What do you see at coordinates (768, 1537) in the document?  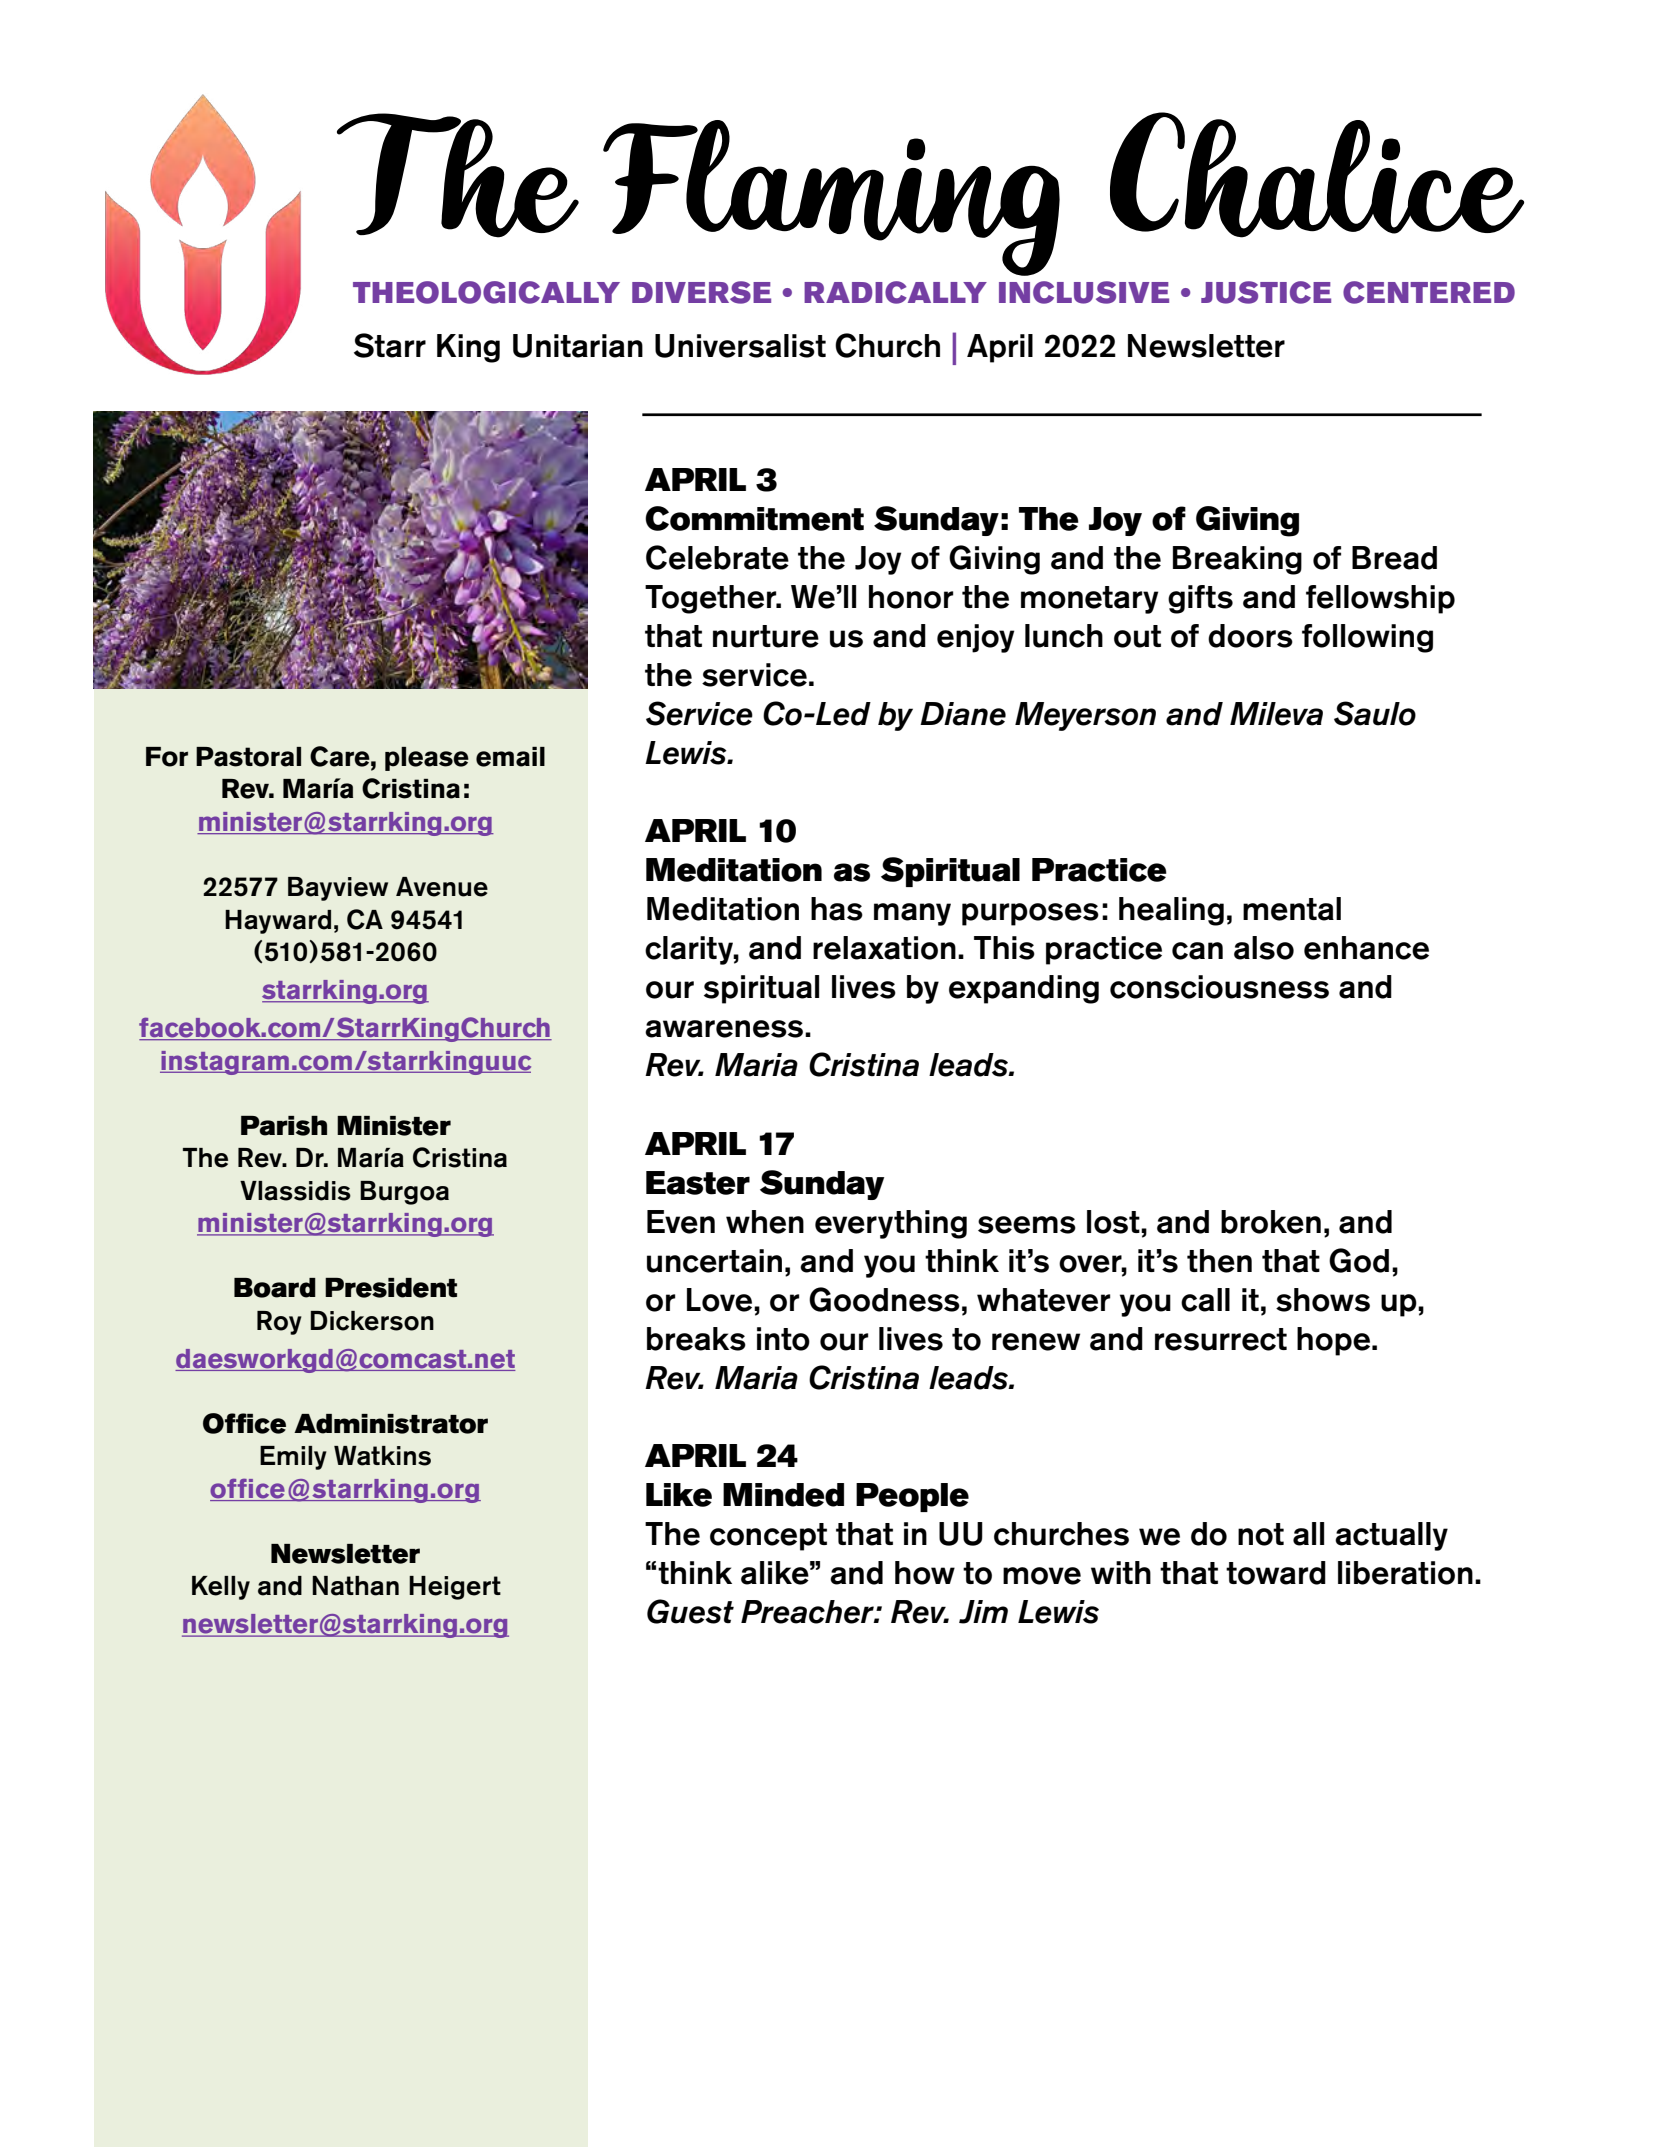 I see `concept` at bounding box center [768, 1537].
